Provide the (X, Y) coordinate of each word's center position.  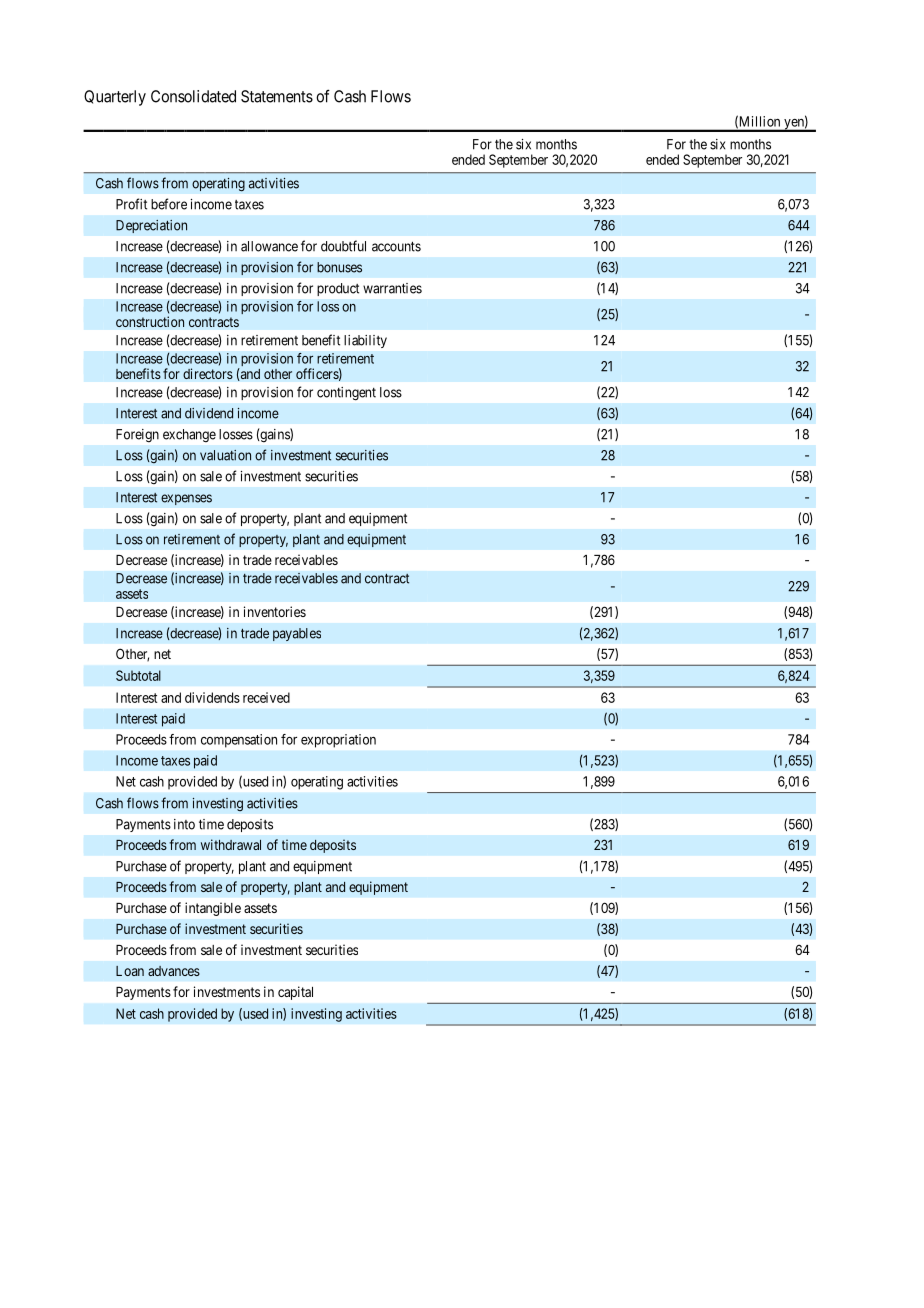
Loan (130, 971)
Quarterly (115, 98)
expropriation (338, 741)
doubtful (343, 246)
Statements (277, 96)
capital (295, 993)
